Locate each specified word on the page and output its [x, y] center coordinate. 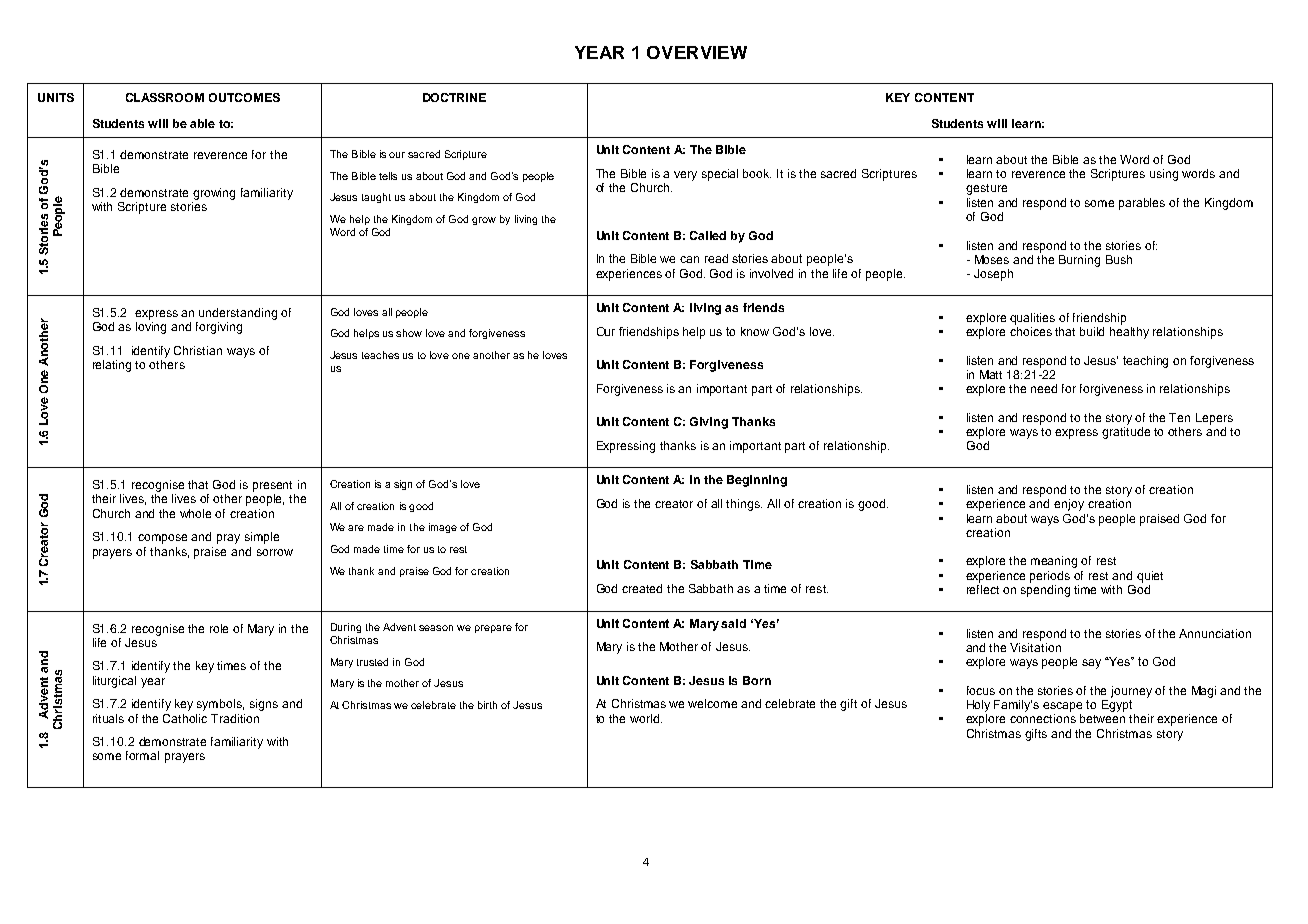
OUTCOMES [244, 97]
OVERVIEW [697, 52]
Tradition [235, 718]
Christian [198, 350]
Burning [1079, 261]
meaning [1054, 562]
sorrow [275, 552]
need [1044, 388]
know [755, 331]
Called [708, 235]
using [1164, 175]
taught [376, 198]
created [642, 588]
